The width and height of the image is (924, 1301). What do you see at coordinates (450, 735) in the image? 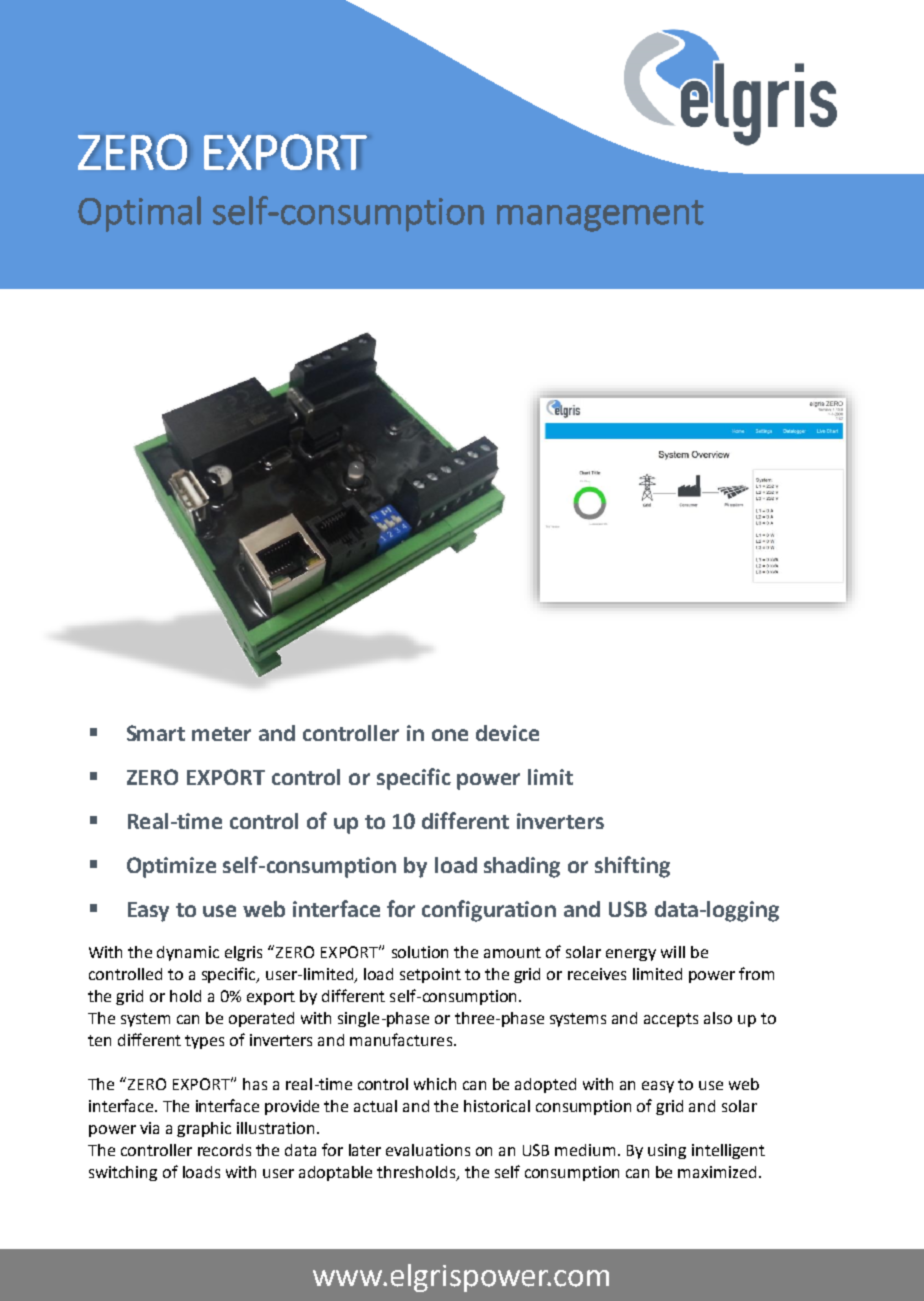
I see `one` at bounding box center [450, 735].
